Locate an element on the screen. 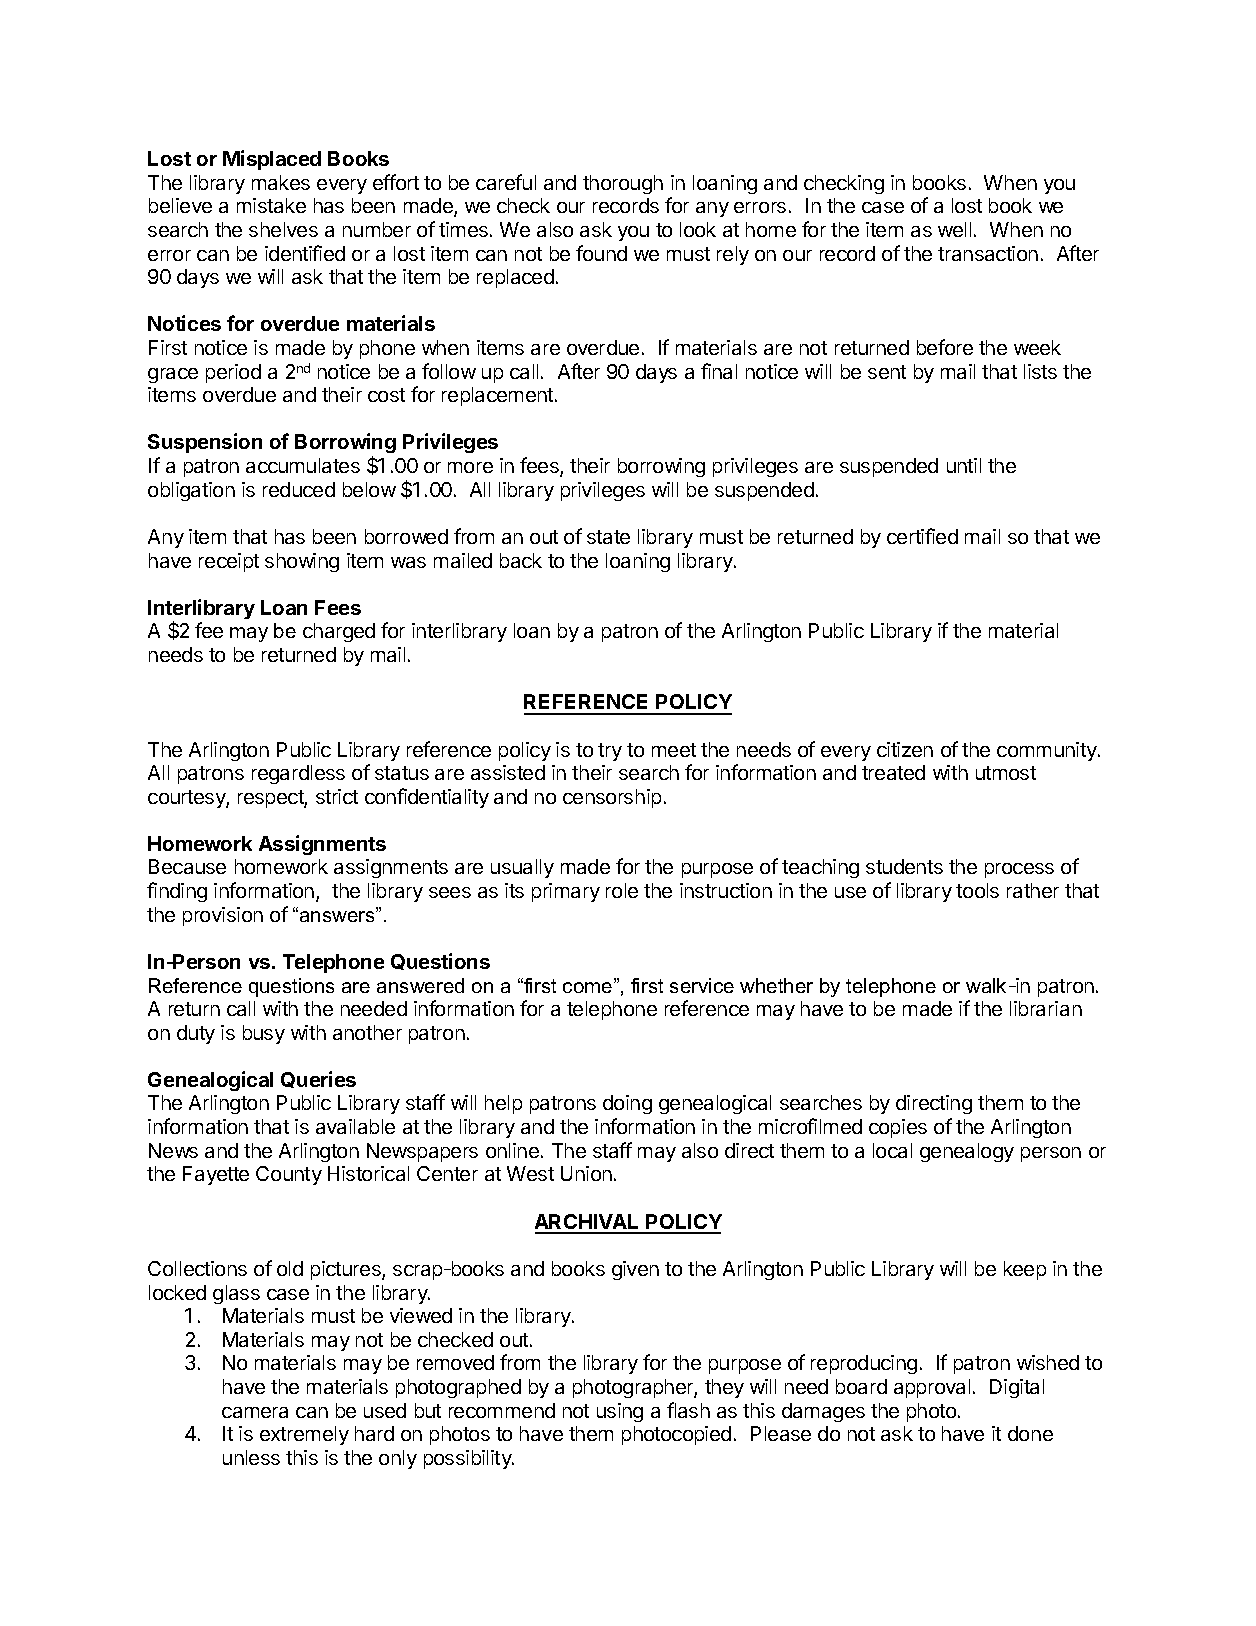  librarian is located at coordinates (1046, 1008).
